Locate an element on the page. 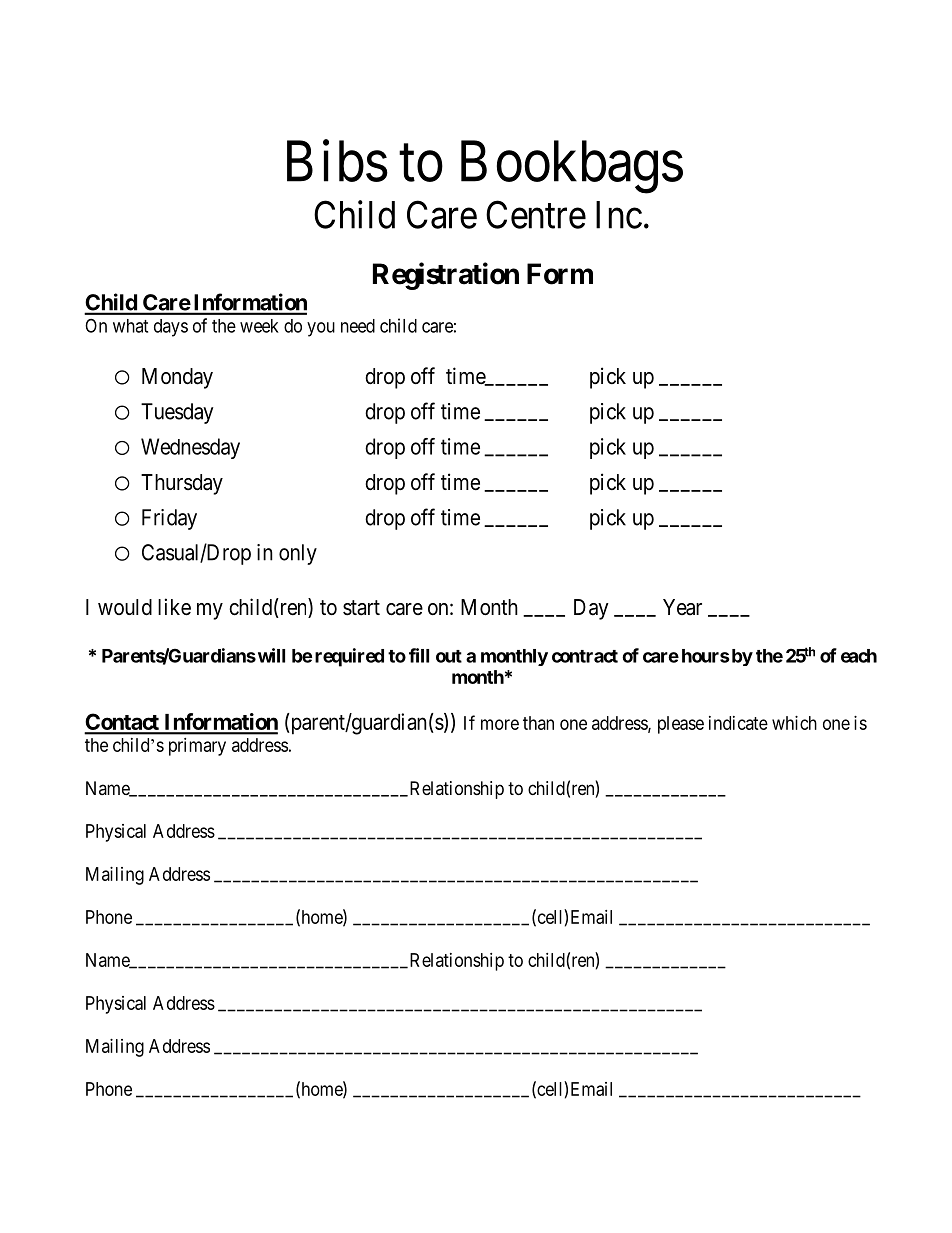  Centre is located at coordinates (536, 215).
